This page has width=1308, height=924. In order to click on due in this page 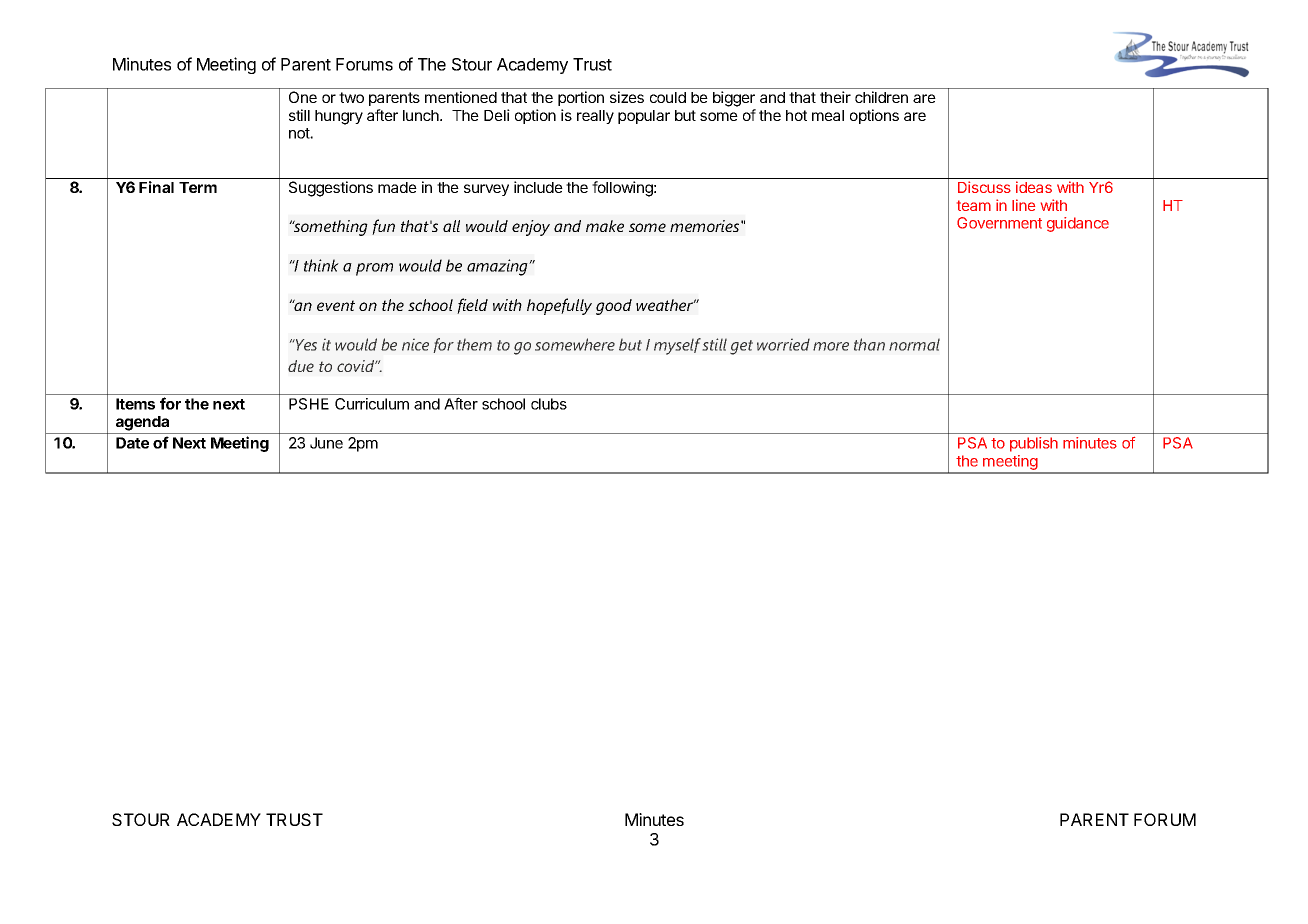, I will do `click(301, 366)`.
